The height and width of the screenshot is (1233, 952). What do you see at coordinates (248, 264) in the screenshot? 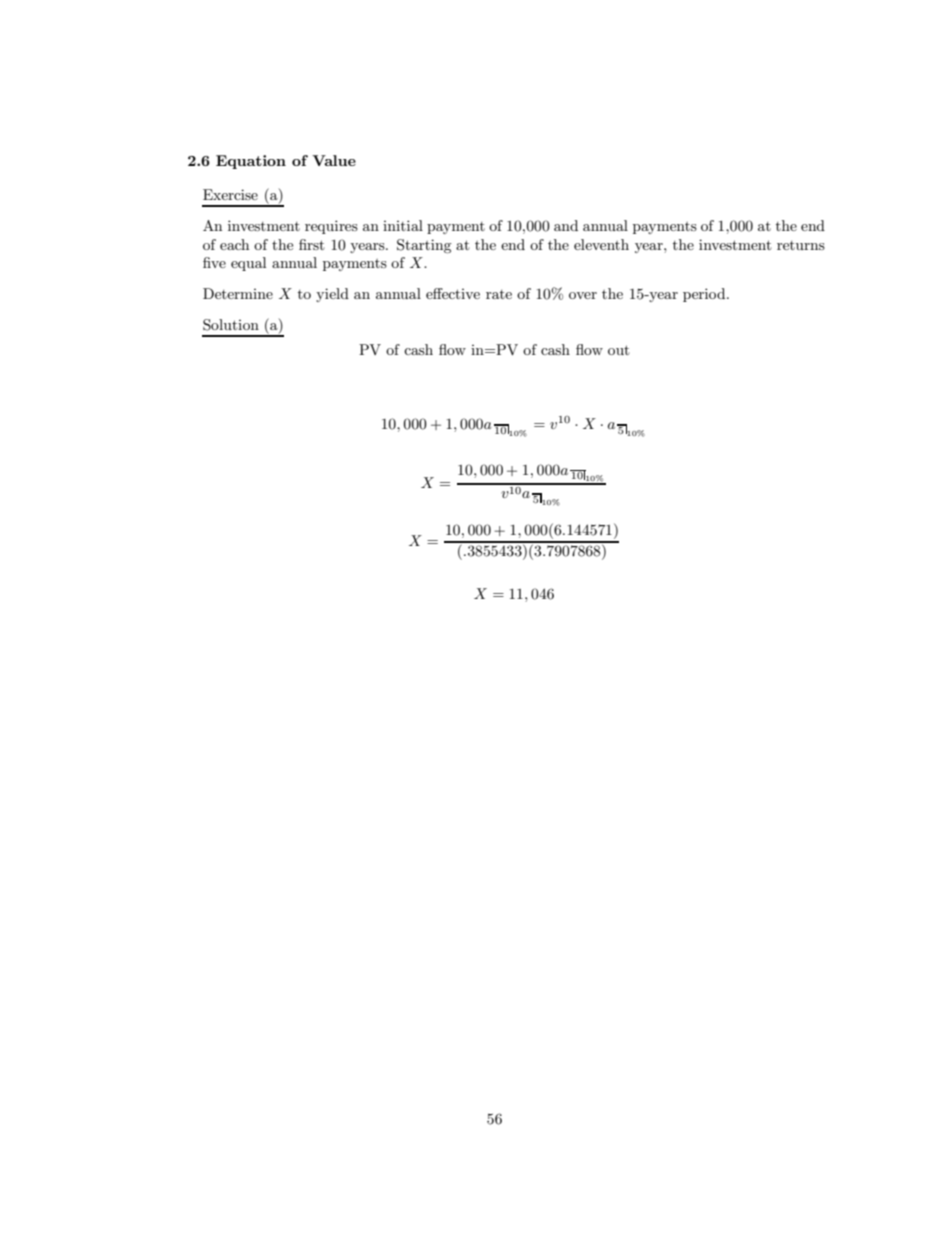
I see `equal` at bounding box center [248, 264].
